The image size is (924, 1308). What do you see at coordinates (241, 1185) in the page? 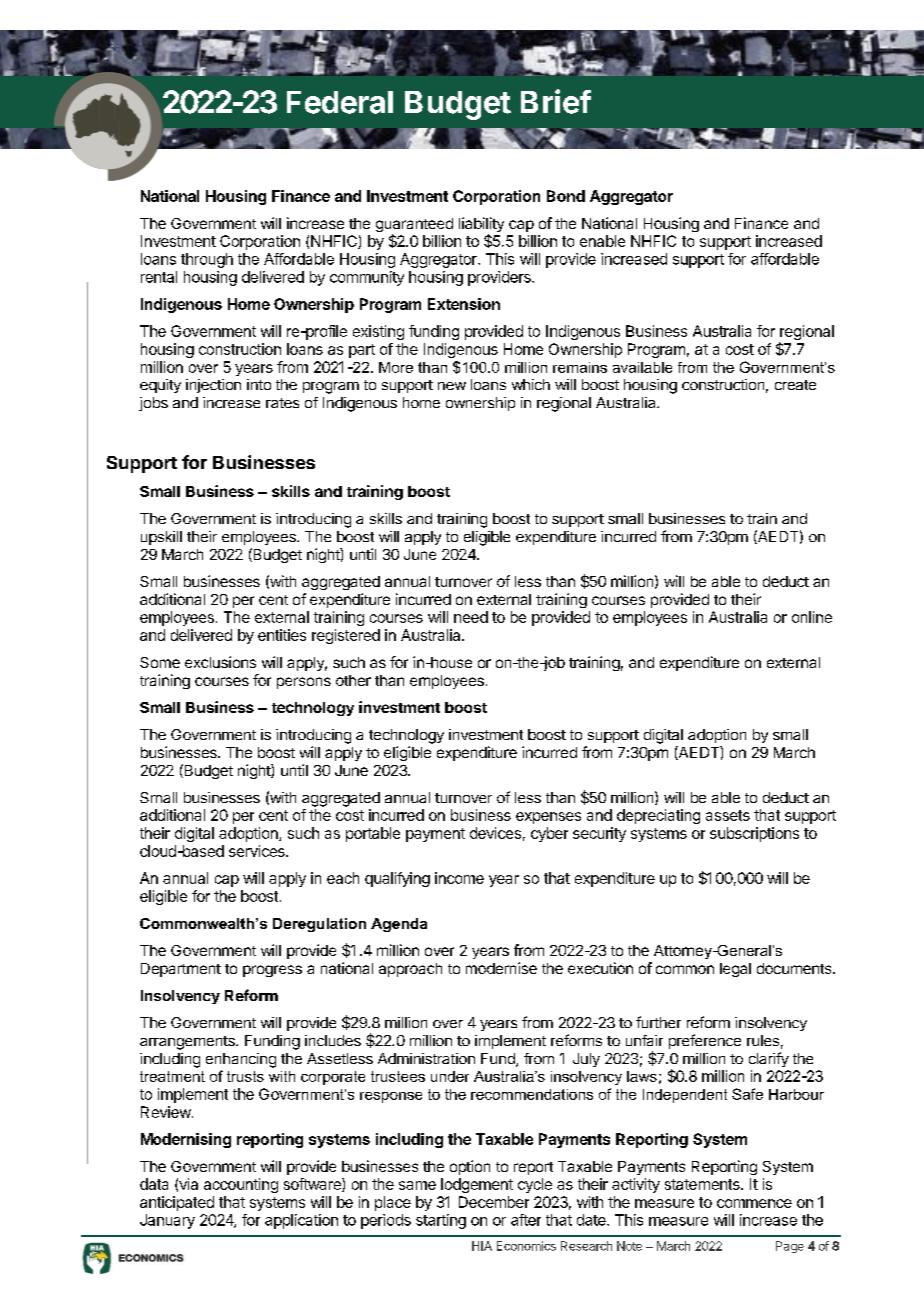
I see `accounting` at bounding box center [241, 1185].
